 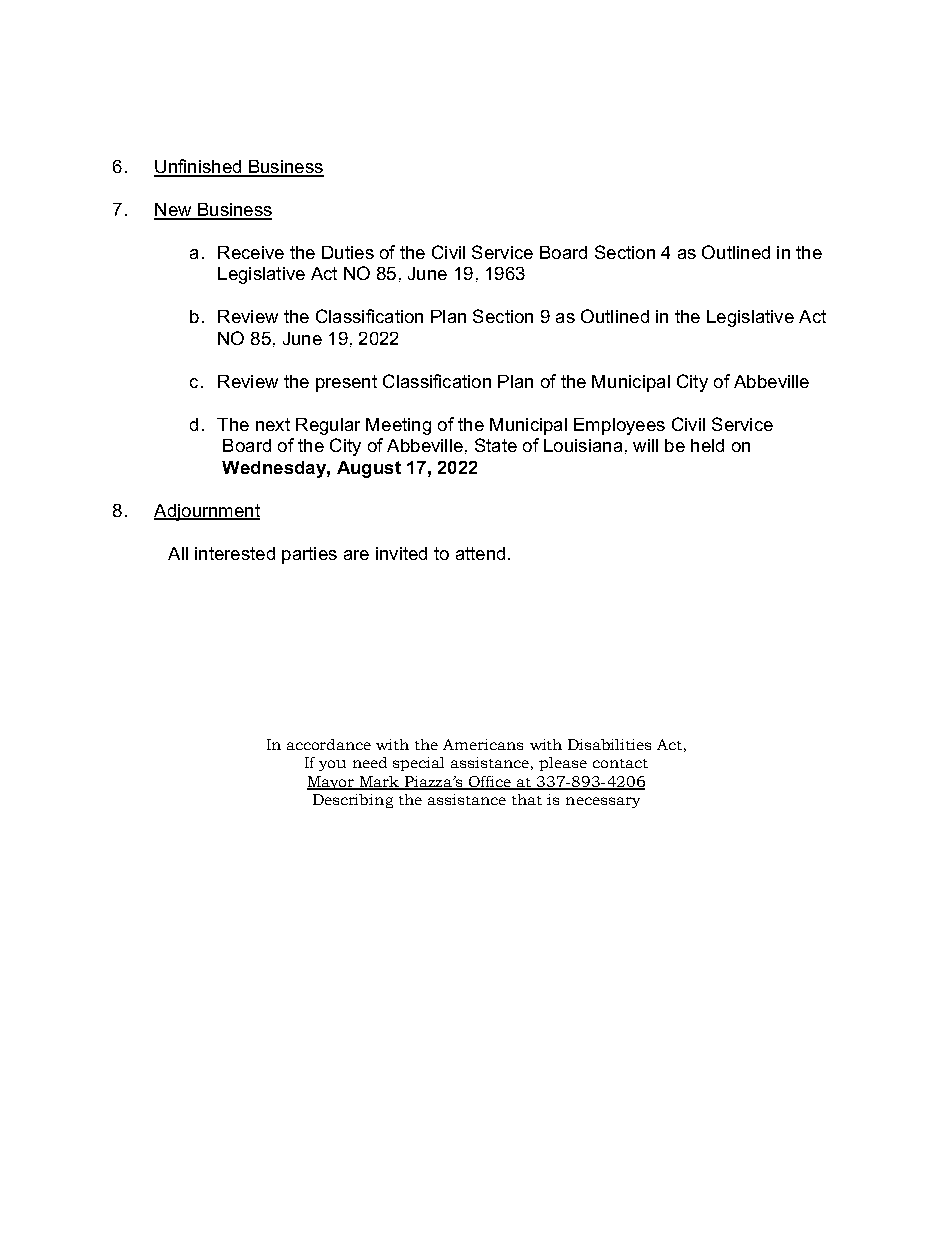 I want to click on will, so click(x=645, y=445).
